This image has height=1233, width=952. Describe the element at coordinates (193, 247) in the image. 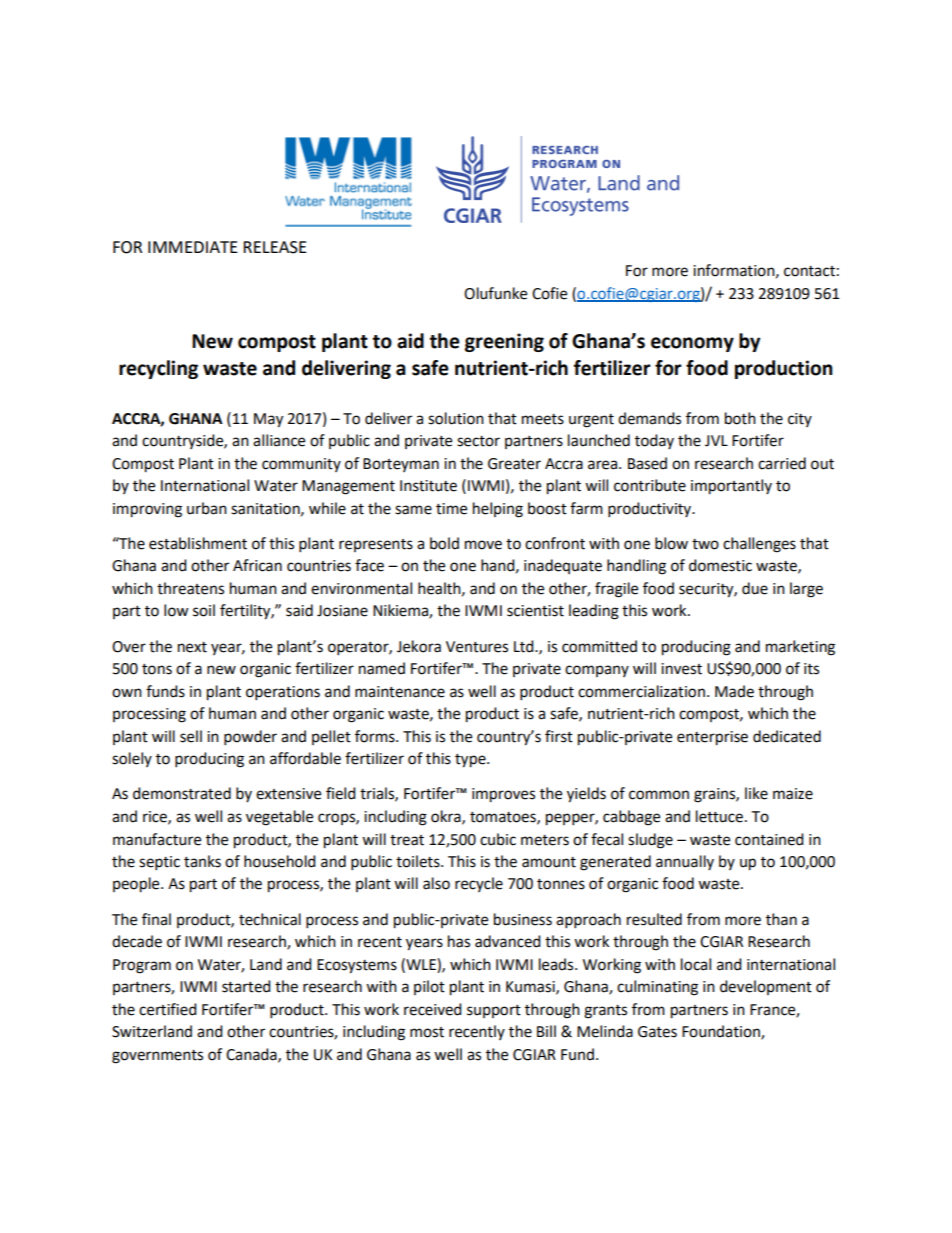

I see `IMMEDIATE` at that location.
